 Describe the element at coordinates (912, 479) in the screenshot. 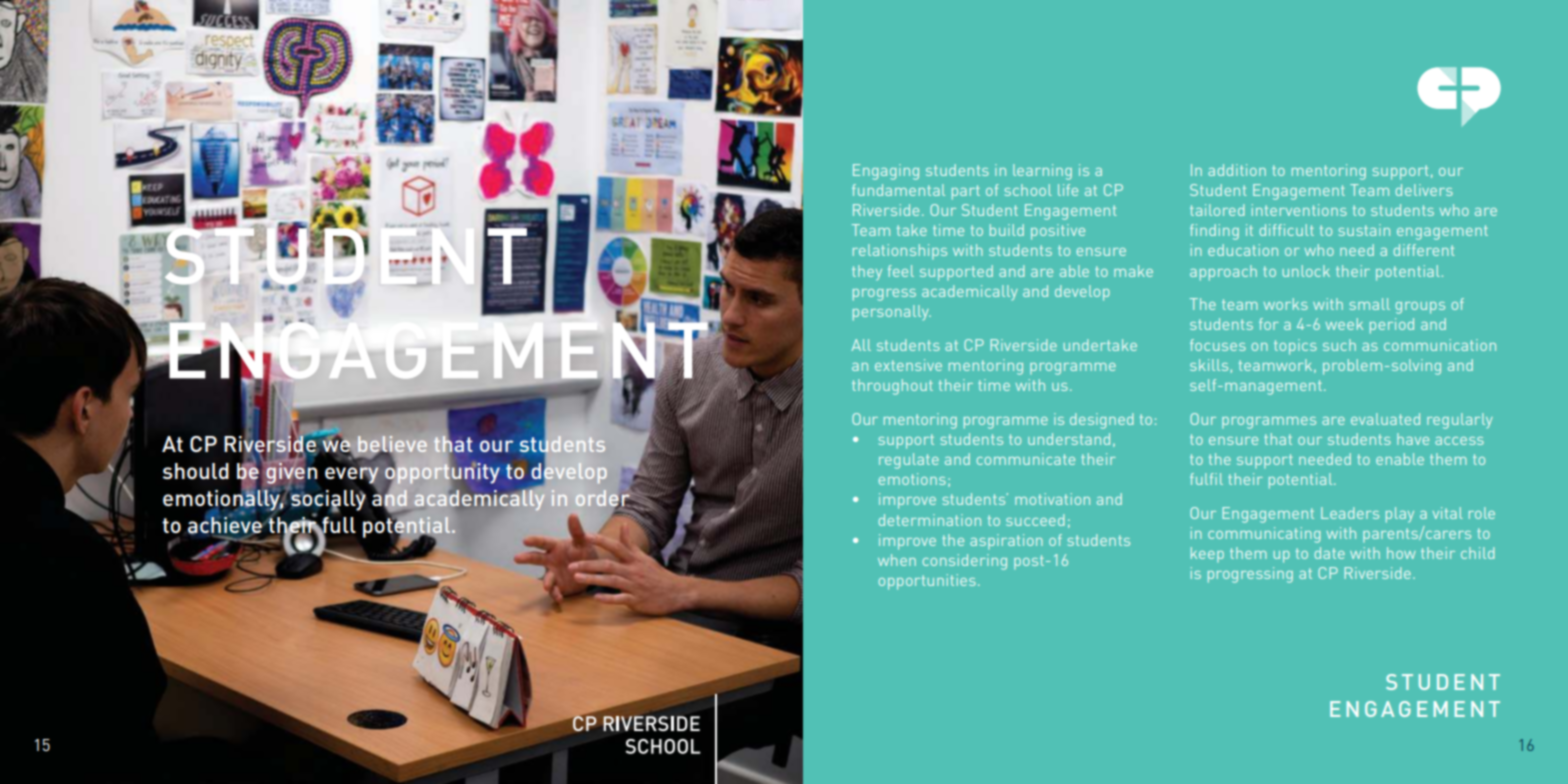

I see `emotions` at that location.
